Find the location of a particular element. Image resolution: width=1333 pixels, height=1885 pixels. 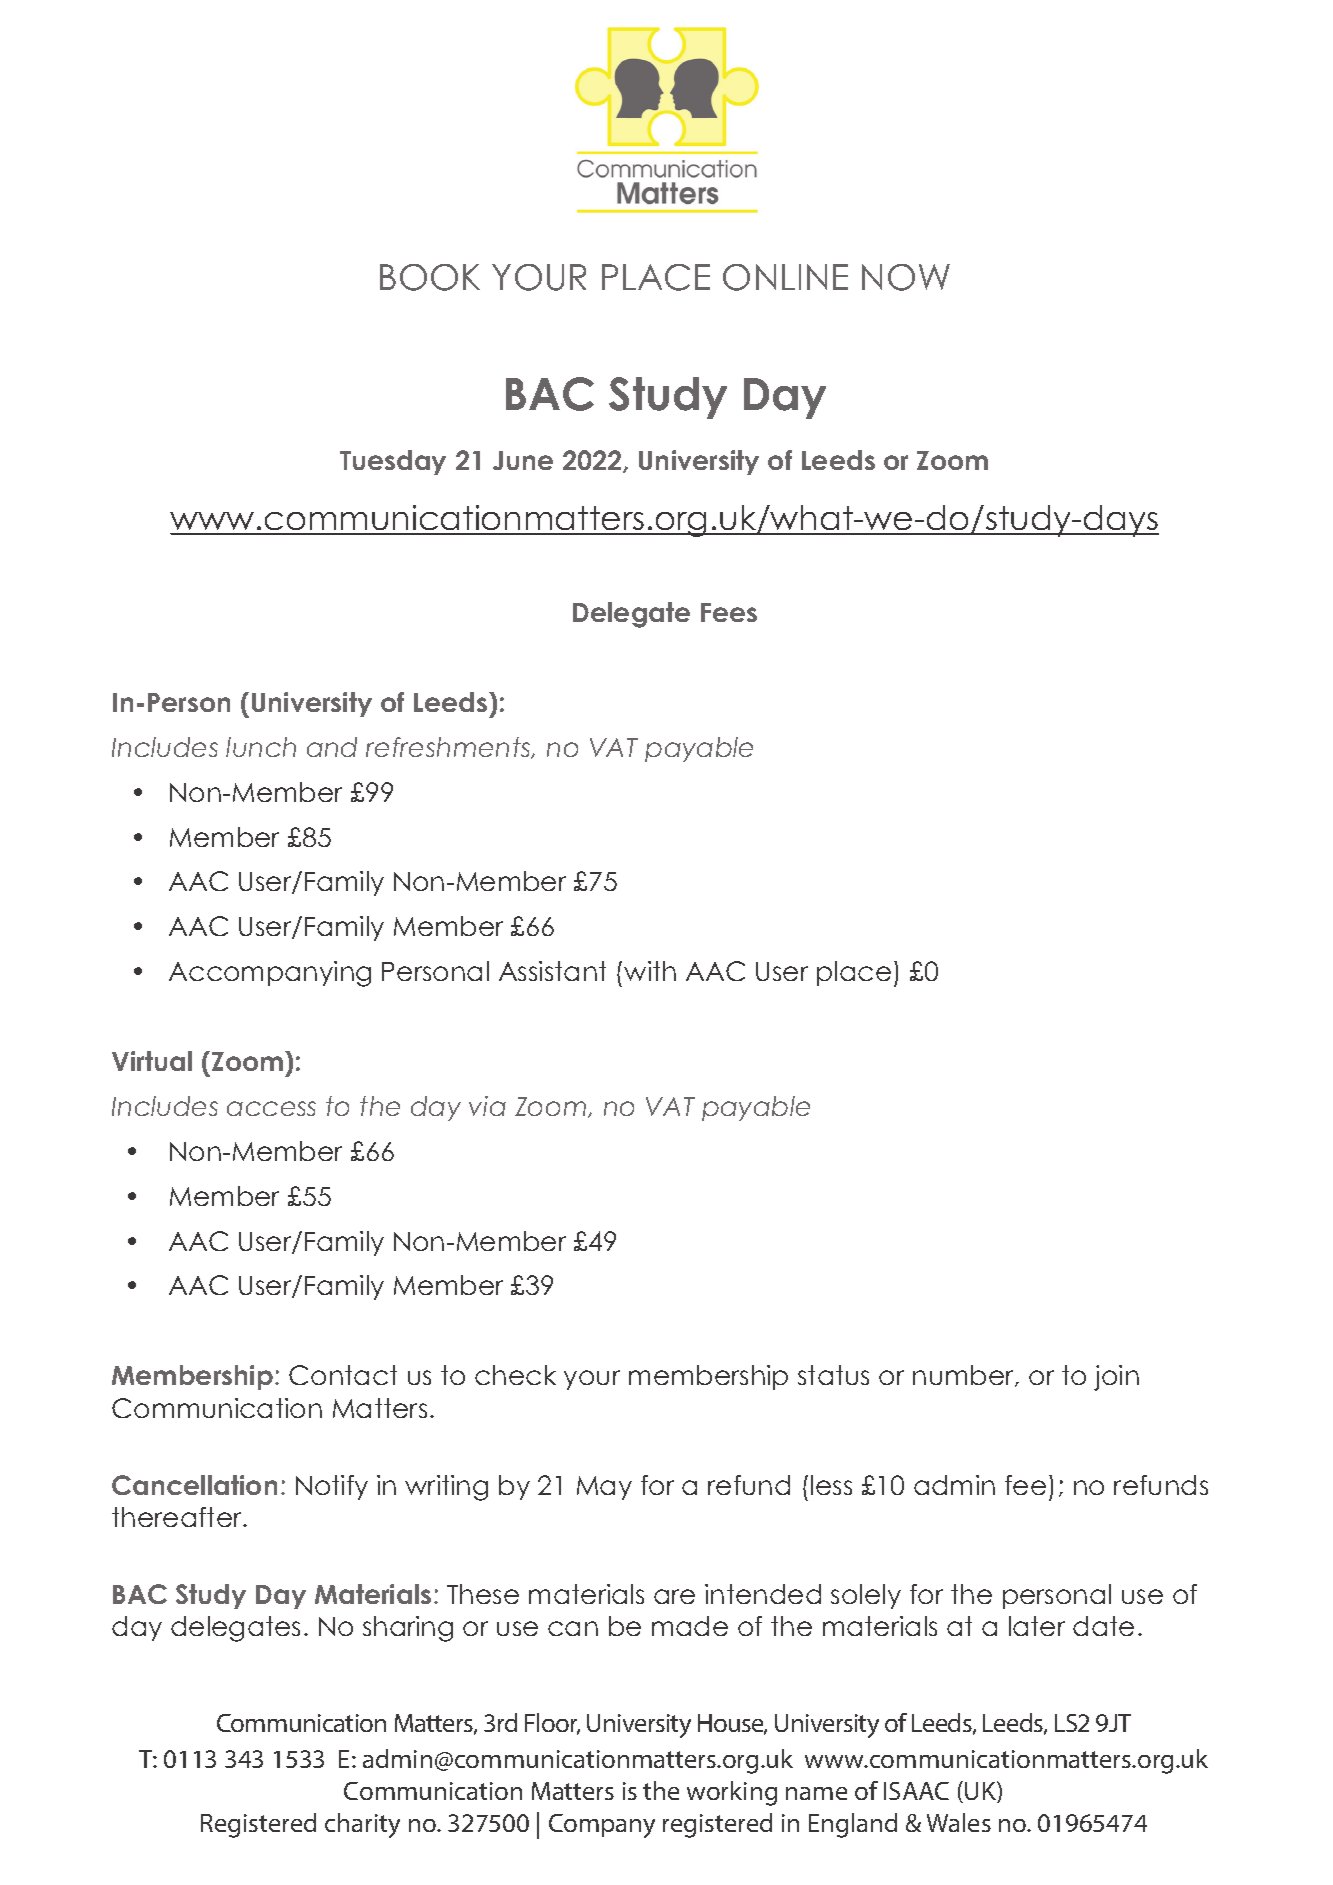

ONLINE is located at coordinates (785, 277).
